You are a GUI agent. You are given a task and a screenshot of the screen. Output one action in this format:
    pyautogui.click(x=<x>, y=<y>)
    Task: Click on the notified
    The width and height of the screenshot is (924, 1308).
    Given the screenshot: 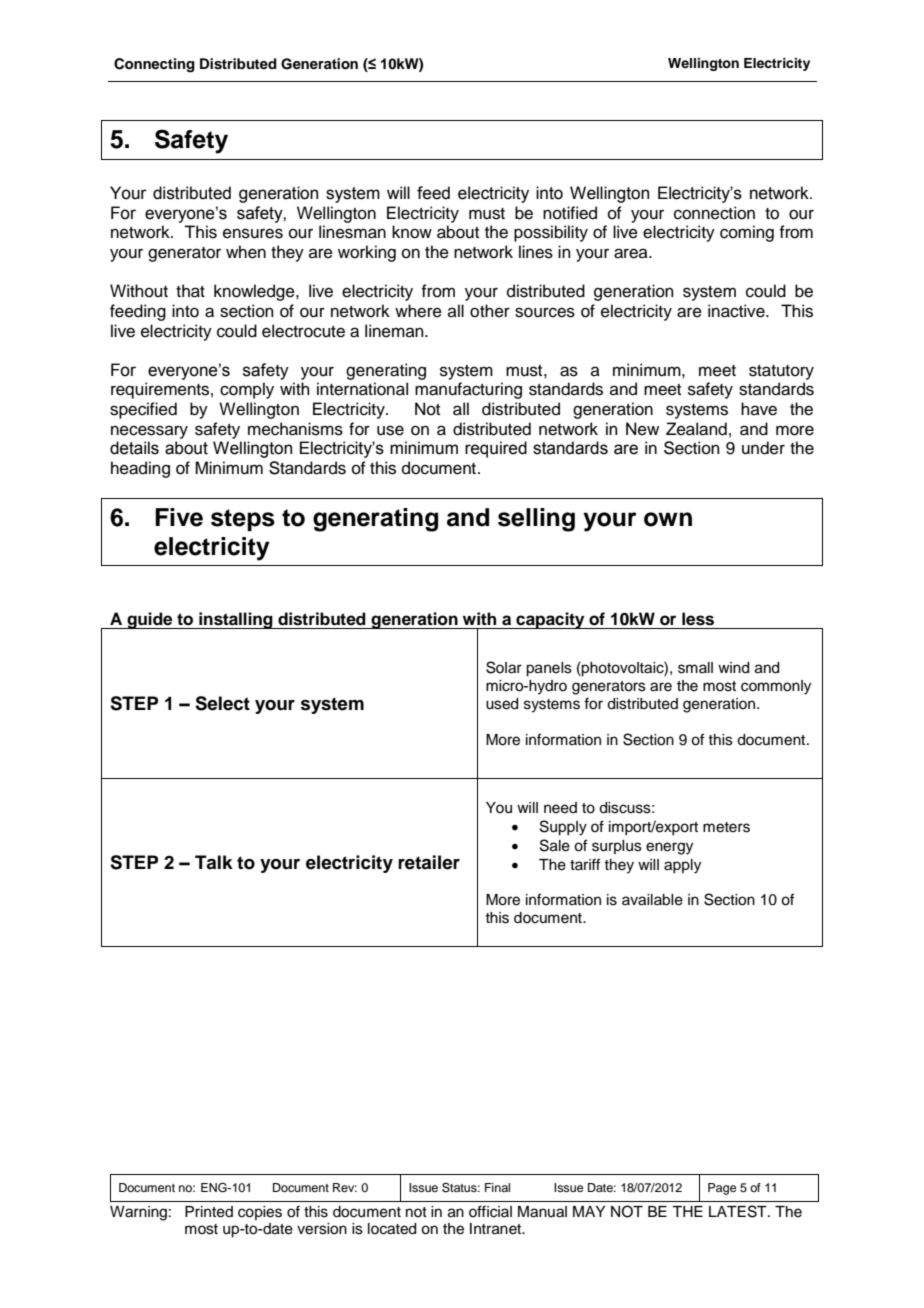 What is the action you would take?
    pyautogui.click(x=570, y=213)
